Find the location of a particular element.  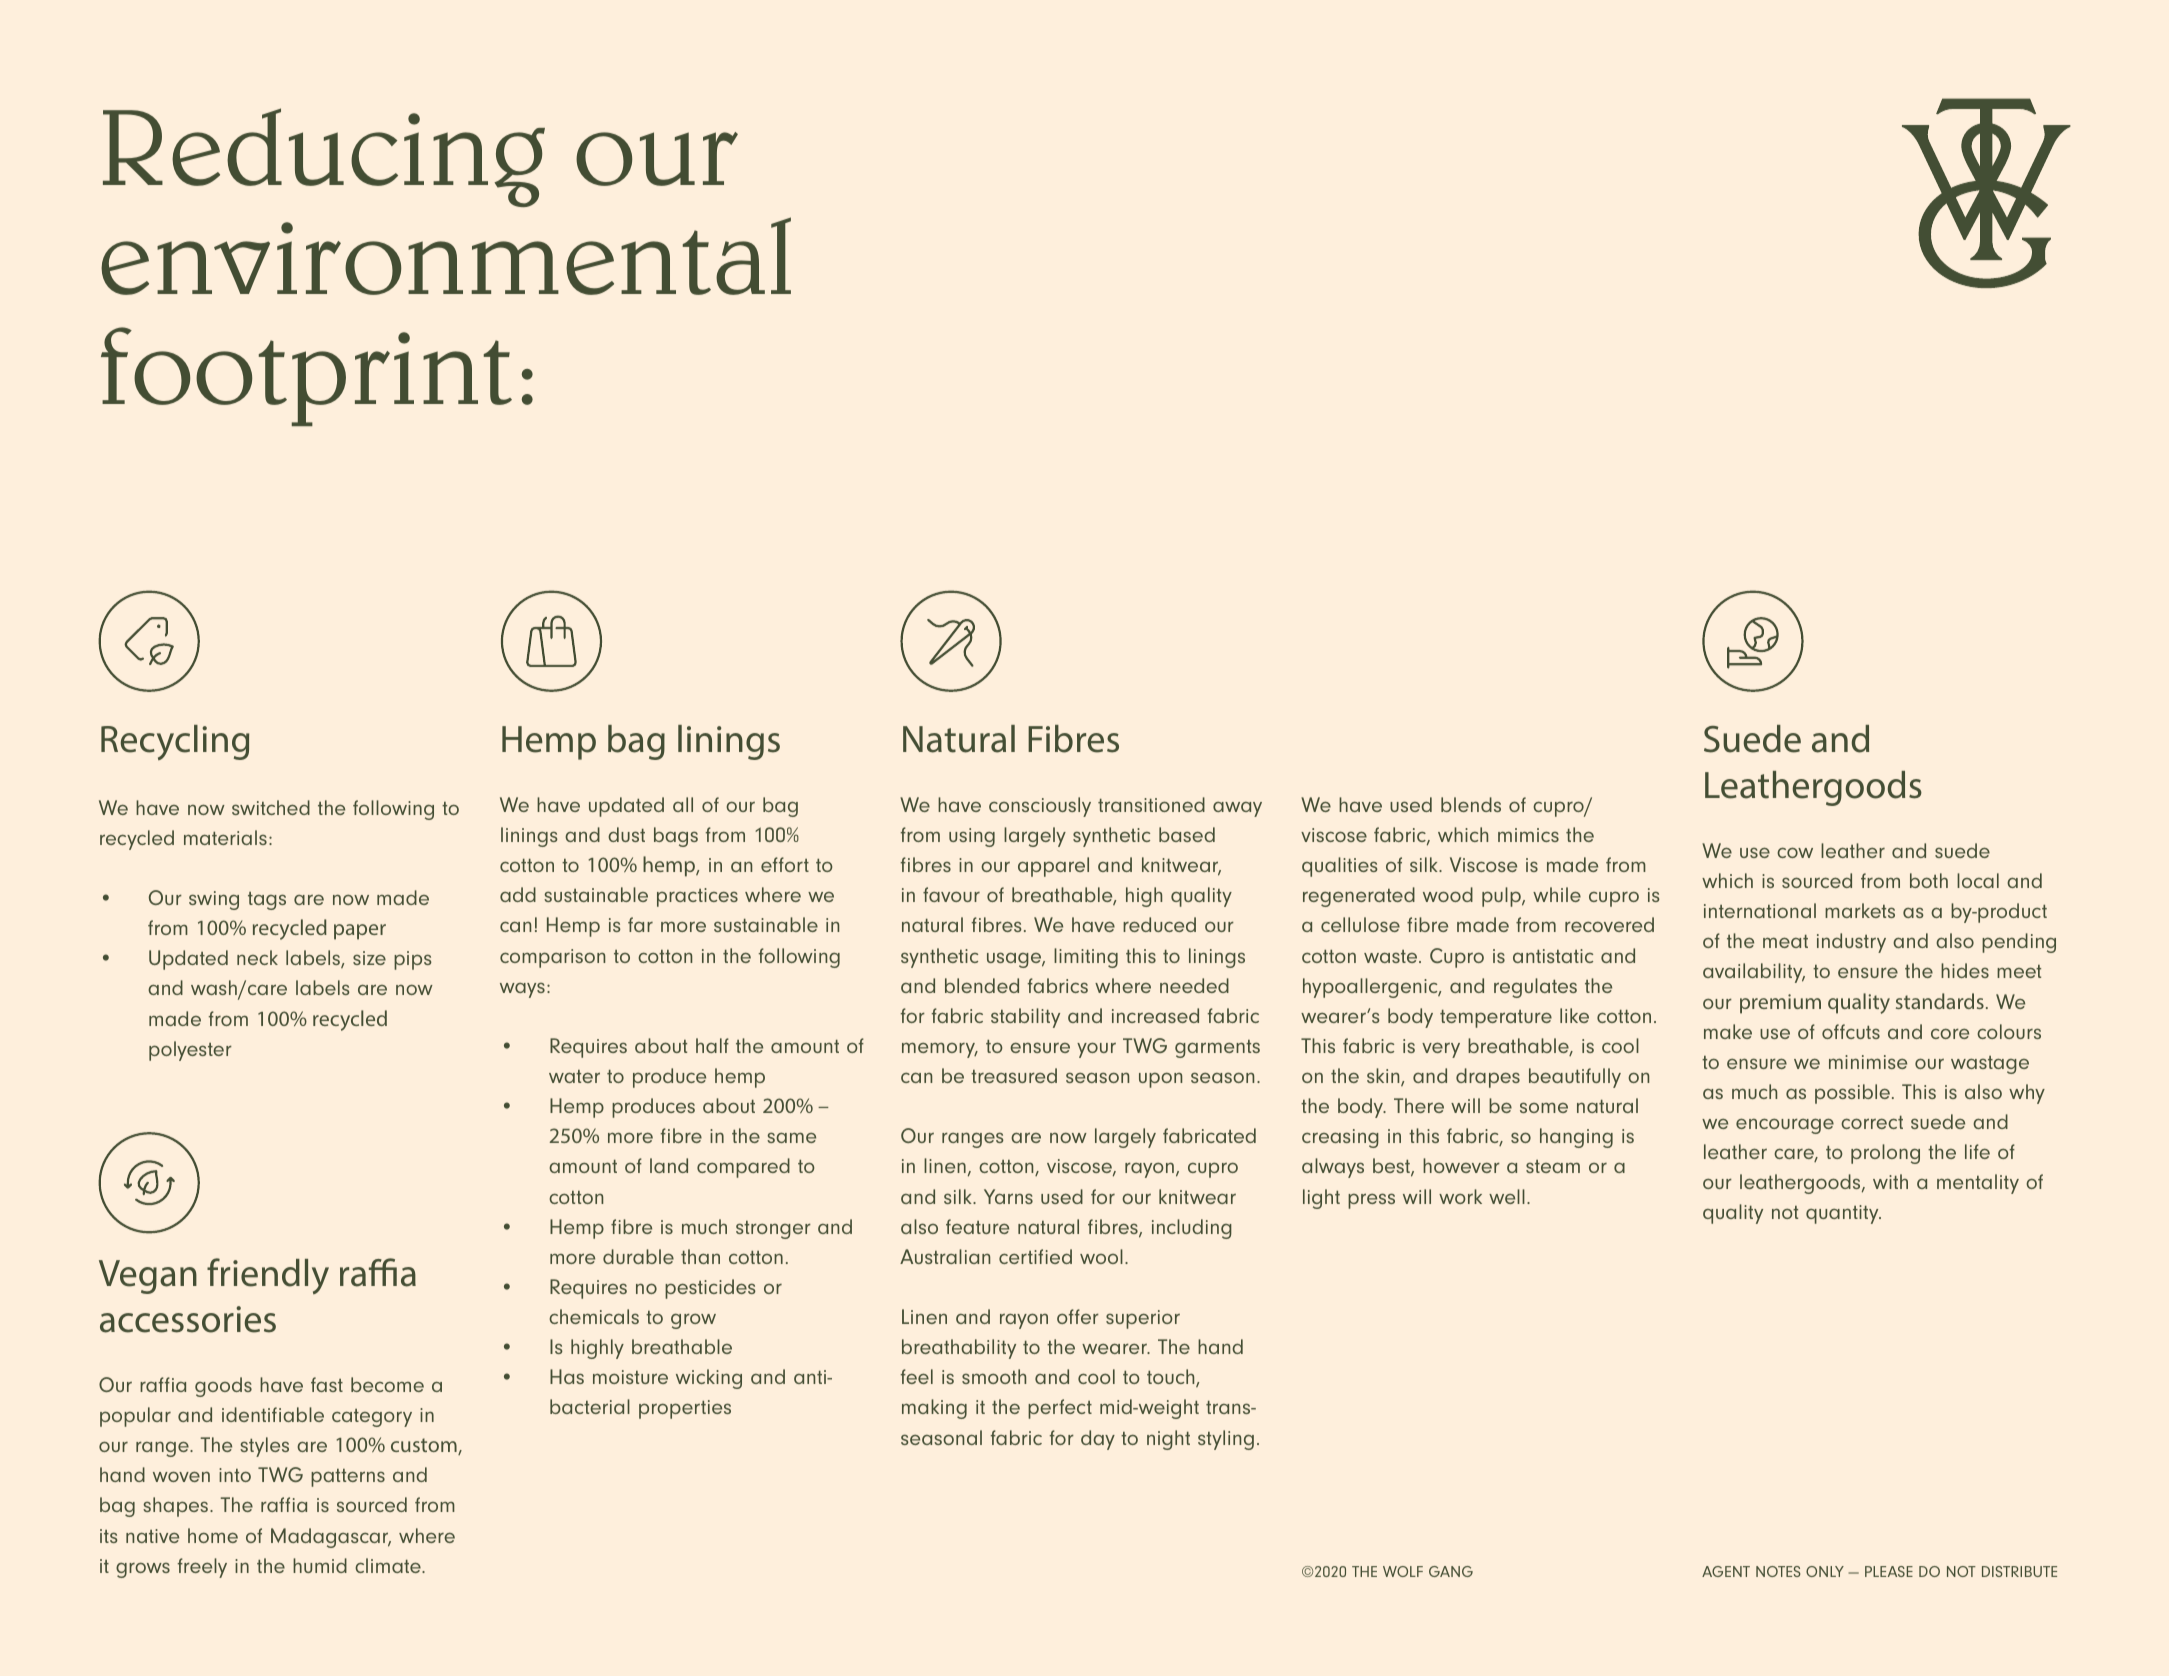

blends is located at coordinates (1471, 804).
